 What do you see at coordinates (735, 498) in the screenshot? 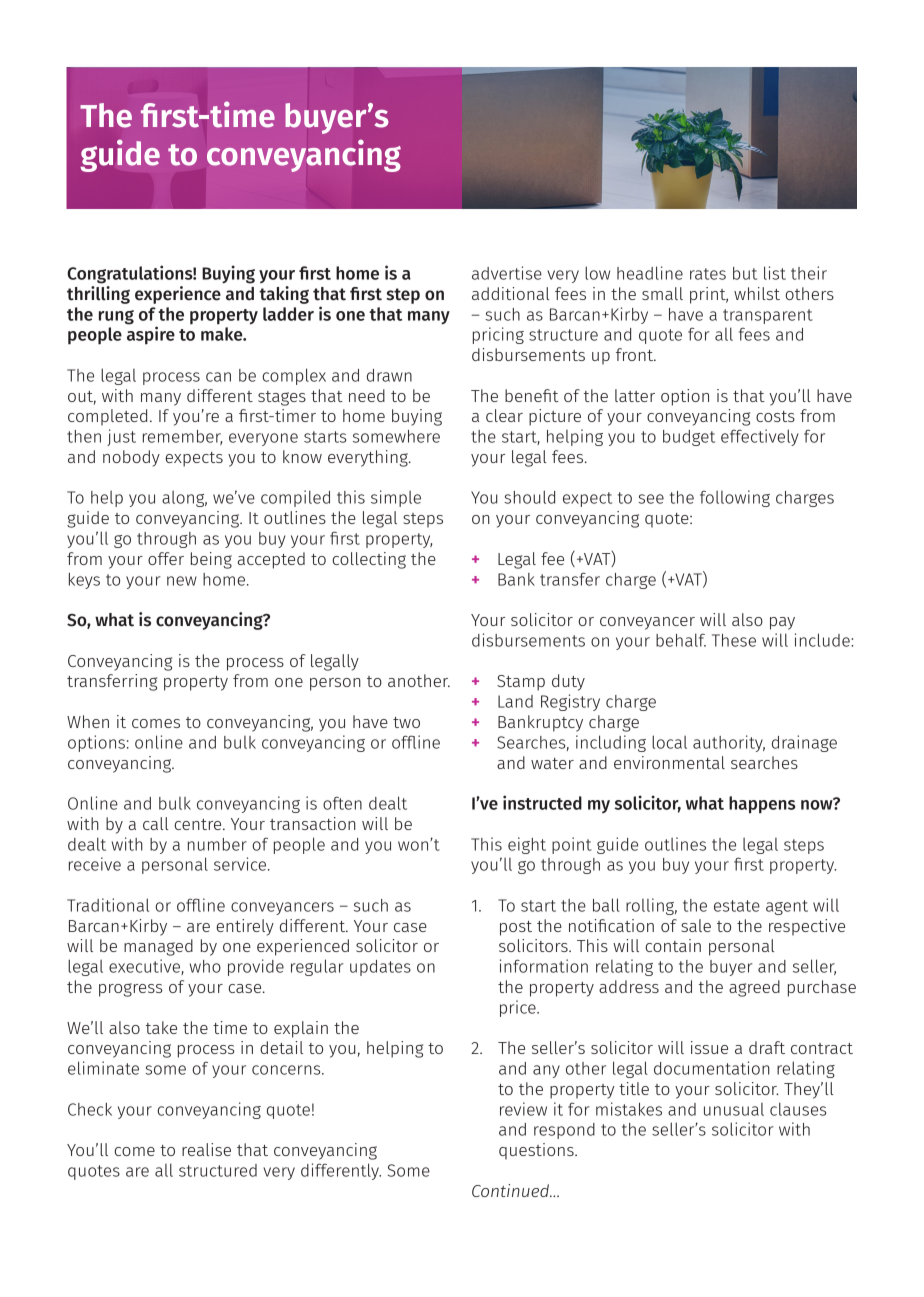
I see `following` at bounding box center [735, 498].
